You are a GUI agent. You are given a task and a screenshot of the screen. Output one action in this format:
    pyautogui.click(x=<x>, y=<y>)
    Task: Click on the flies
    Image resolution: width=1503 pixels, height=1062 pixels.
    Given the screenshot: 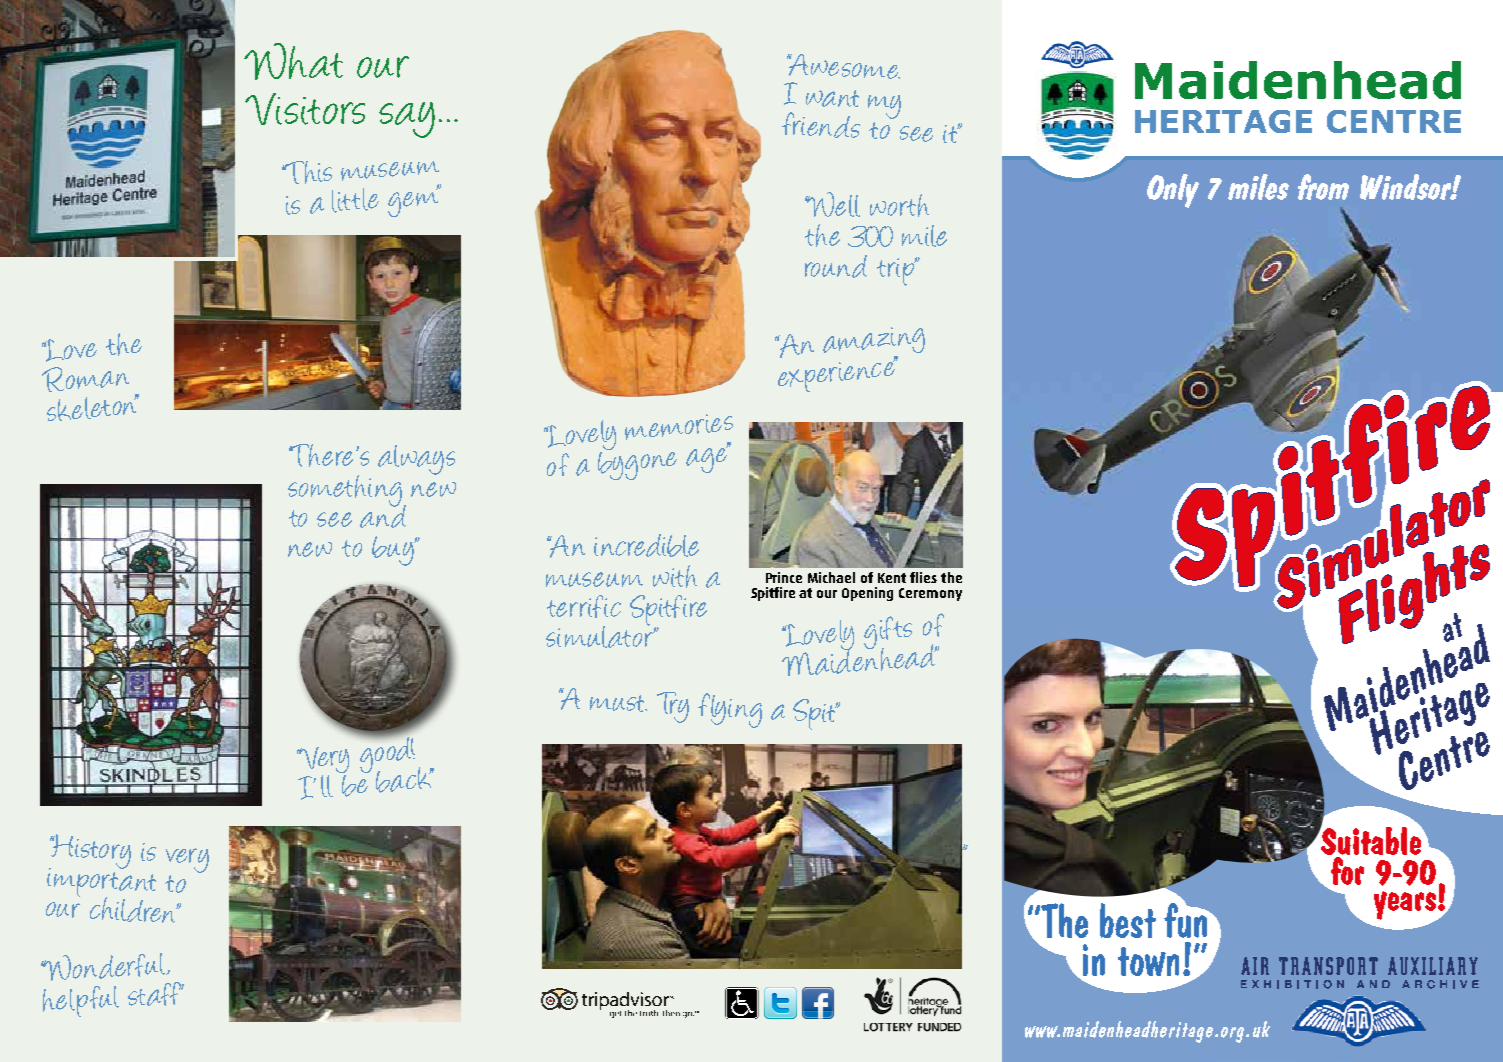 What is the action you would take?
    pyautogui.click(x=923, y=577)
